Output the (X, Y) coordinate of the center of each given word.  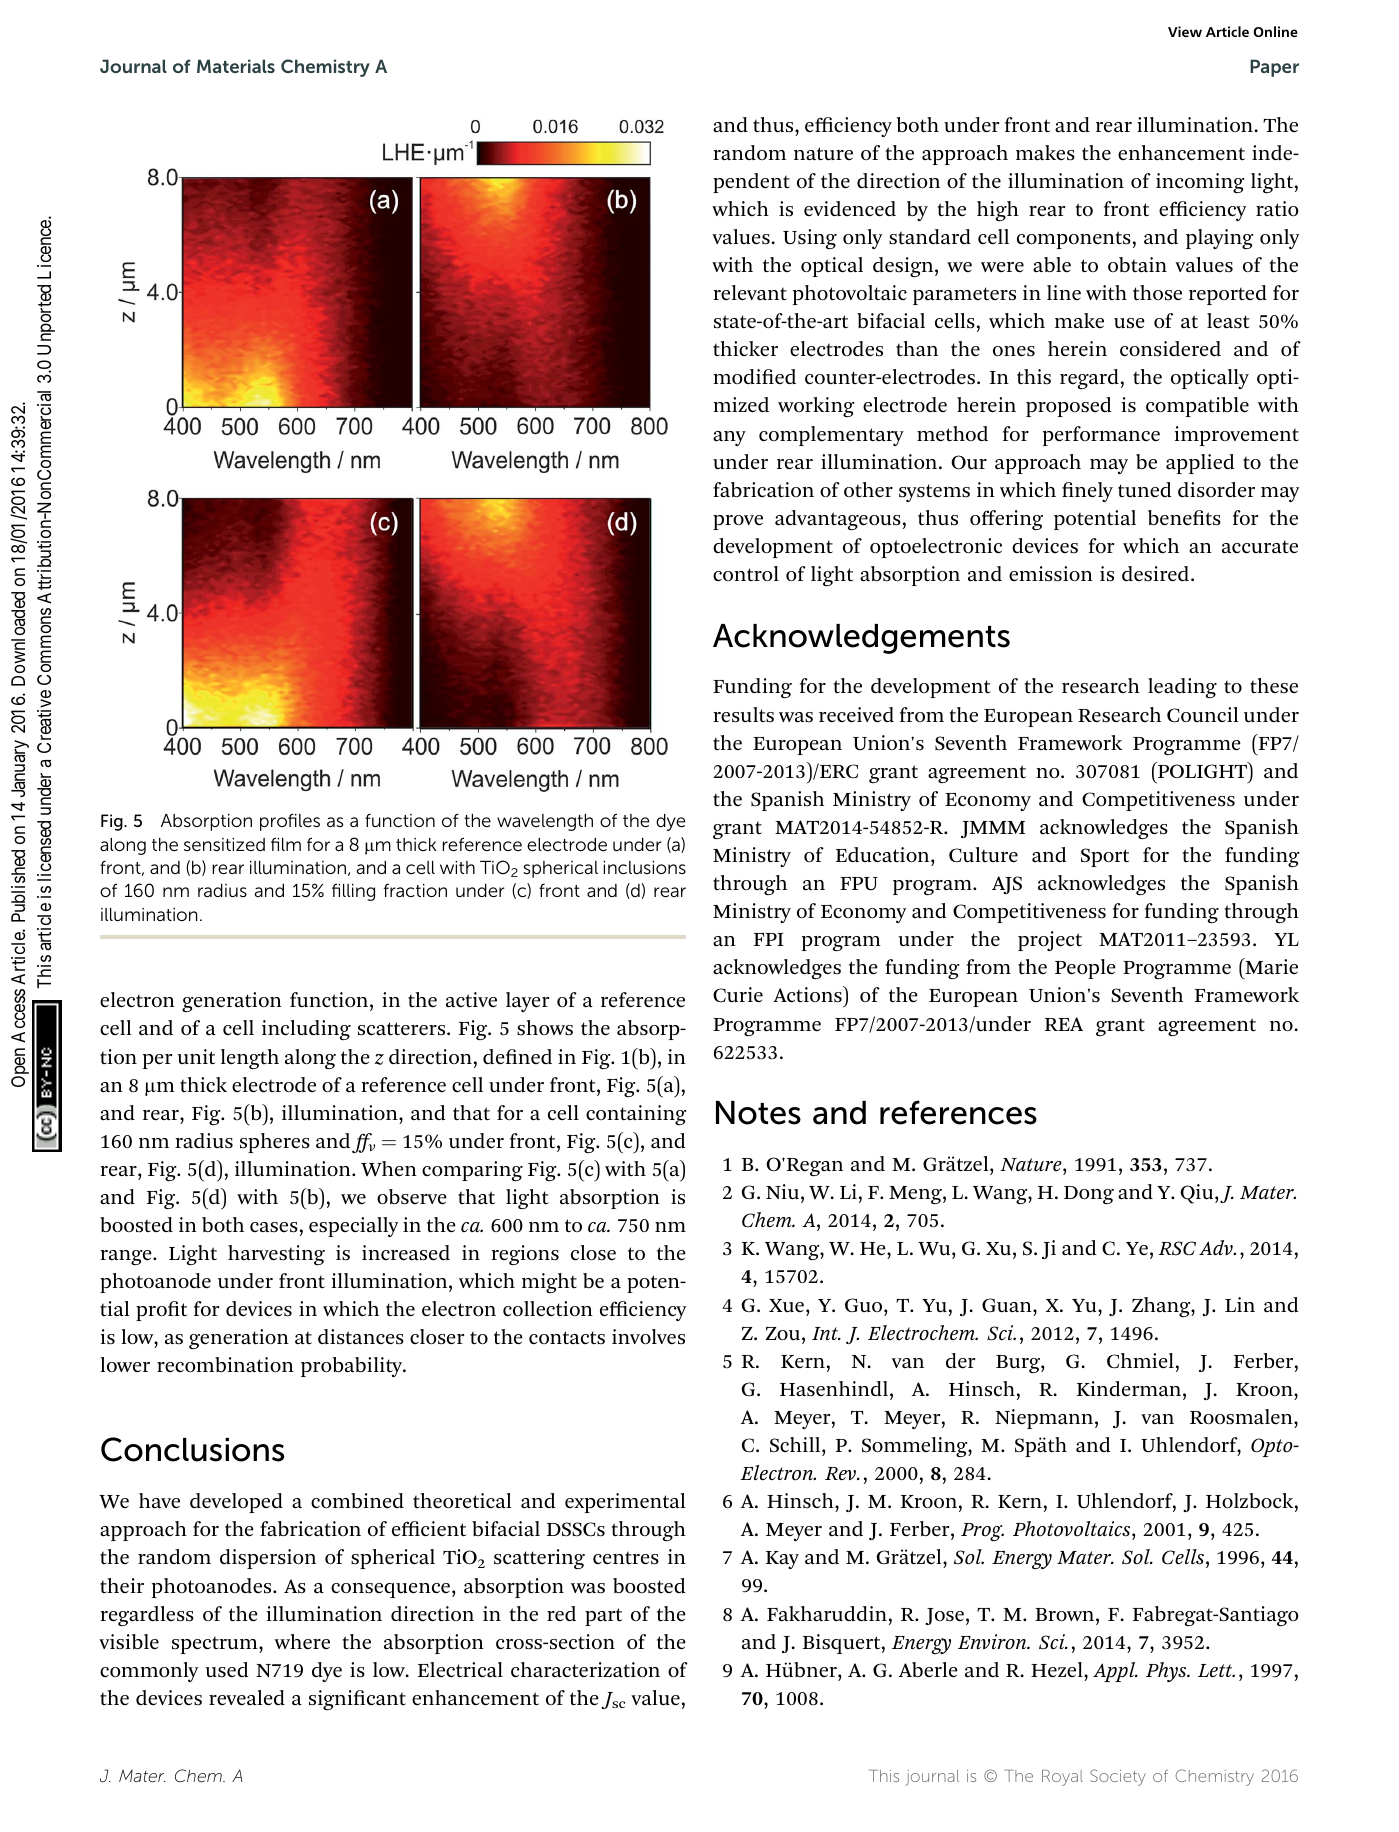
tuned (1145, 489)
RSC (1177, 1248)
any (729, 438)
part (603, 1617)
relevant (750, 293)
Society (1118, 1777)
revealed (247, 1698)
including (306, 1030)
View (1185, 31)
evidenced (850, 209)
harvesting (276, 1255)
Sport (1105, 857)
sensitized (224, 844)
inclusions (644, 868)
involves (648, 1337)
